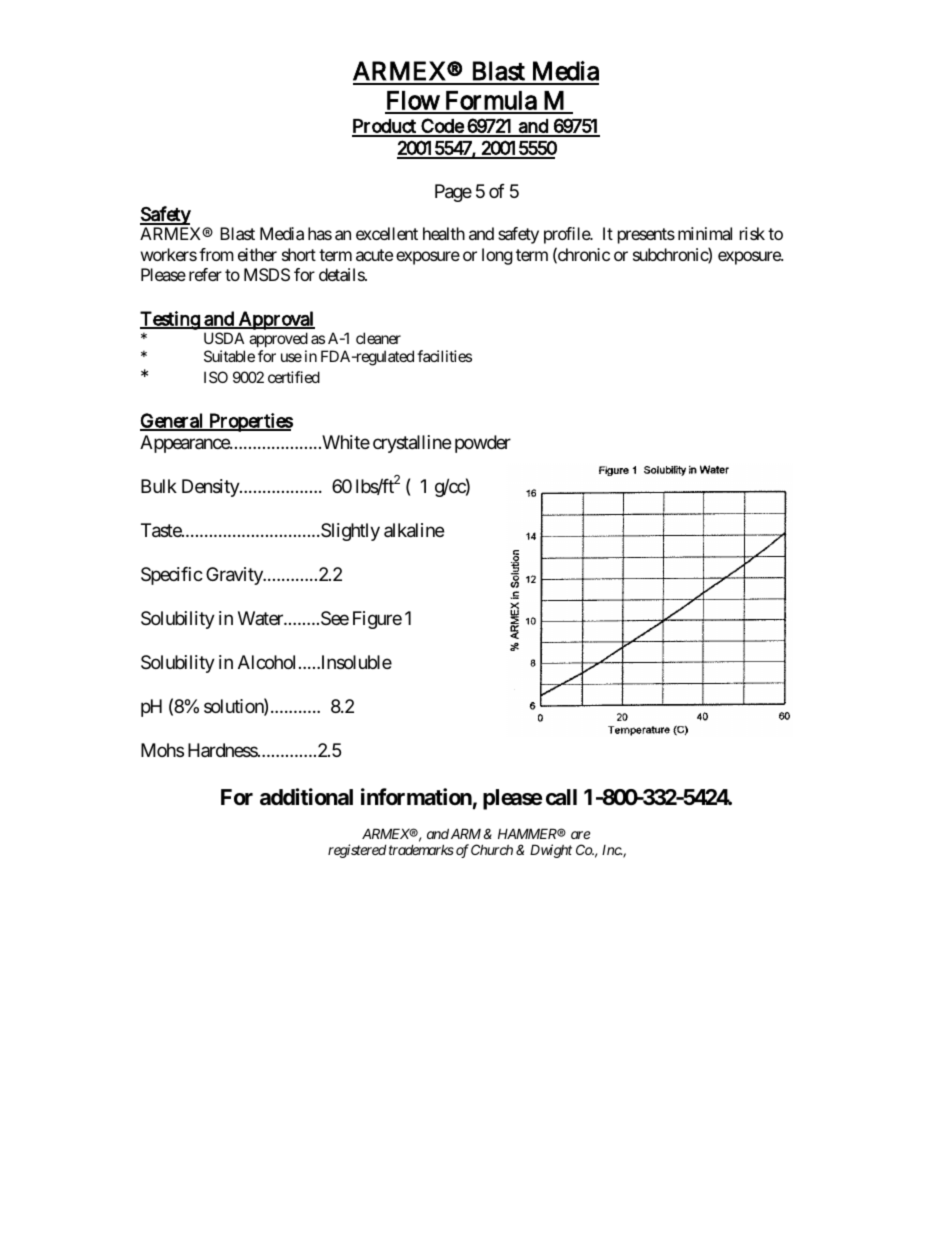 This screenshot has width=952, height=1233. What do you see at coordinates (229, 356) in the screenshot?
I see `Suitable` at bounding box center [229, 356].
